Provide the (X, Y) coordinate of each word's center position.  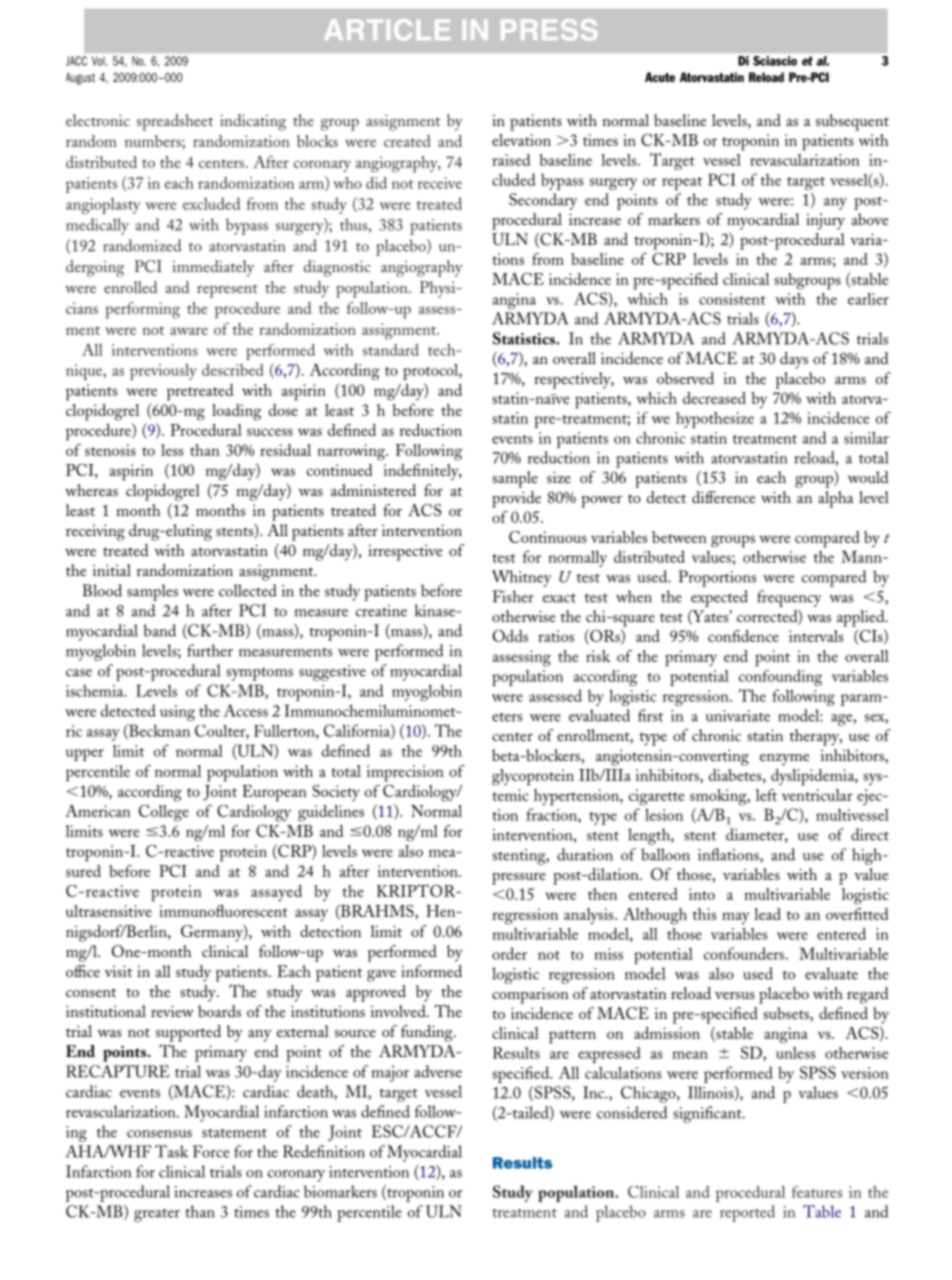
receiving (95, 532)
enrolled (130, 287)
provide (516, 499)
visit (118, 971)
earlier (868, 299)
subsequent (852, 122)
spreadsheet (175, 122)
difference (723, 497)
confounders (745, 953)
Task (171, 1151)
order (509, 953)
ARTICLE (387, 30)
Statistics (525, 338)
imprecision (405, 773)
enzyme (784, 760)
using (177, 713)
